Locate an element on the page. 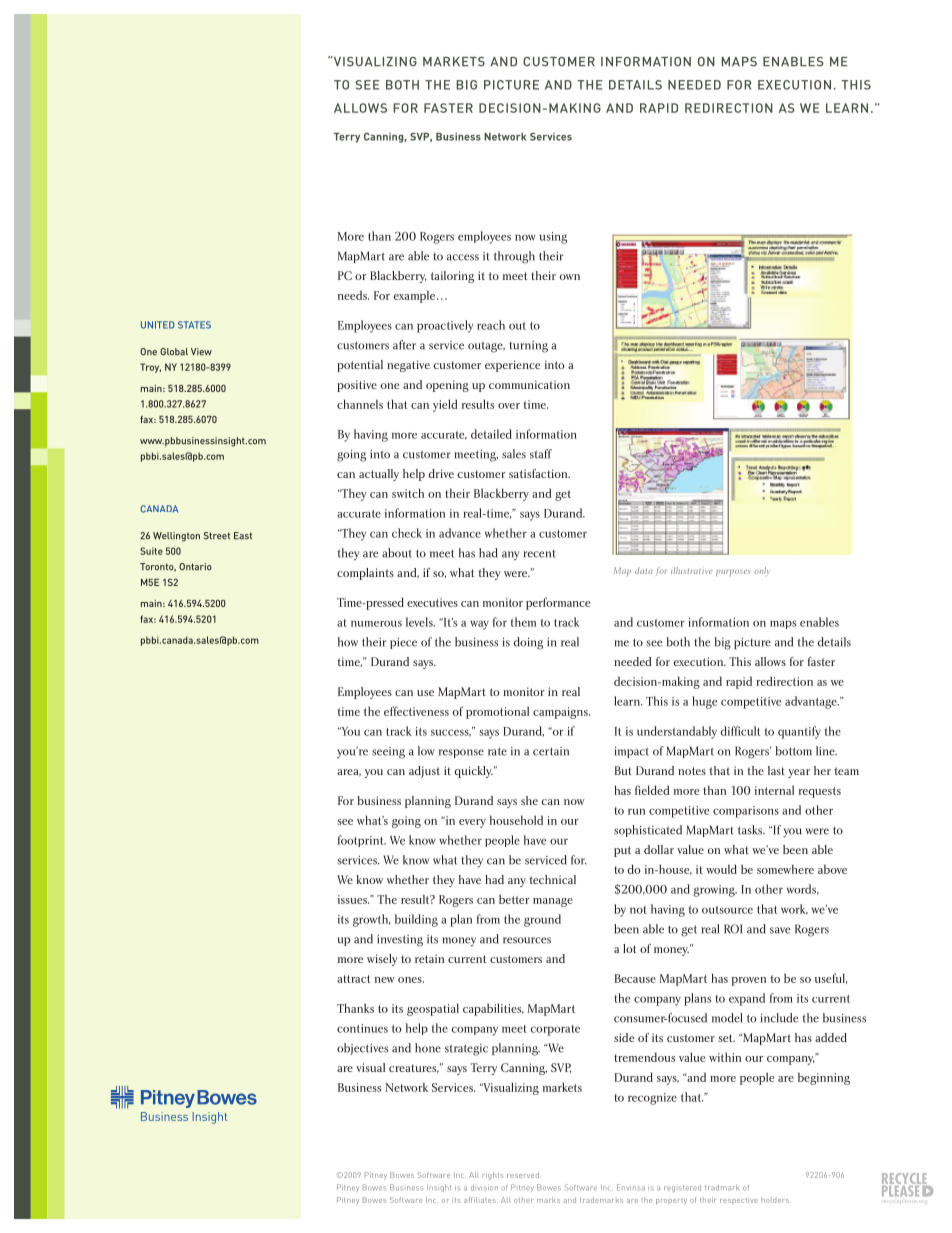 This image has height=1233, width=952. resources is located at coordinates (527, 940).
